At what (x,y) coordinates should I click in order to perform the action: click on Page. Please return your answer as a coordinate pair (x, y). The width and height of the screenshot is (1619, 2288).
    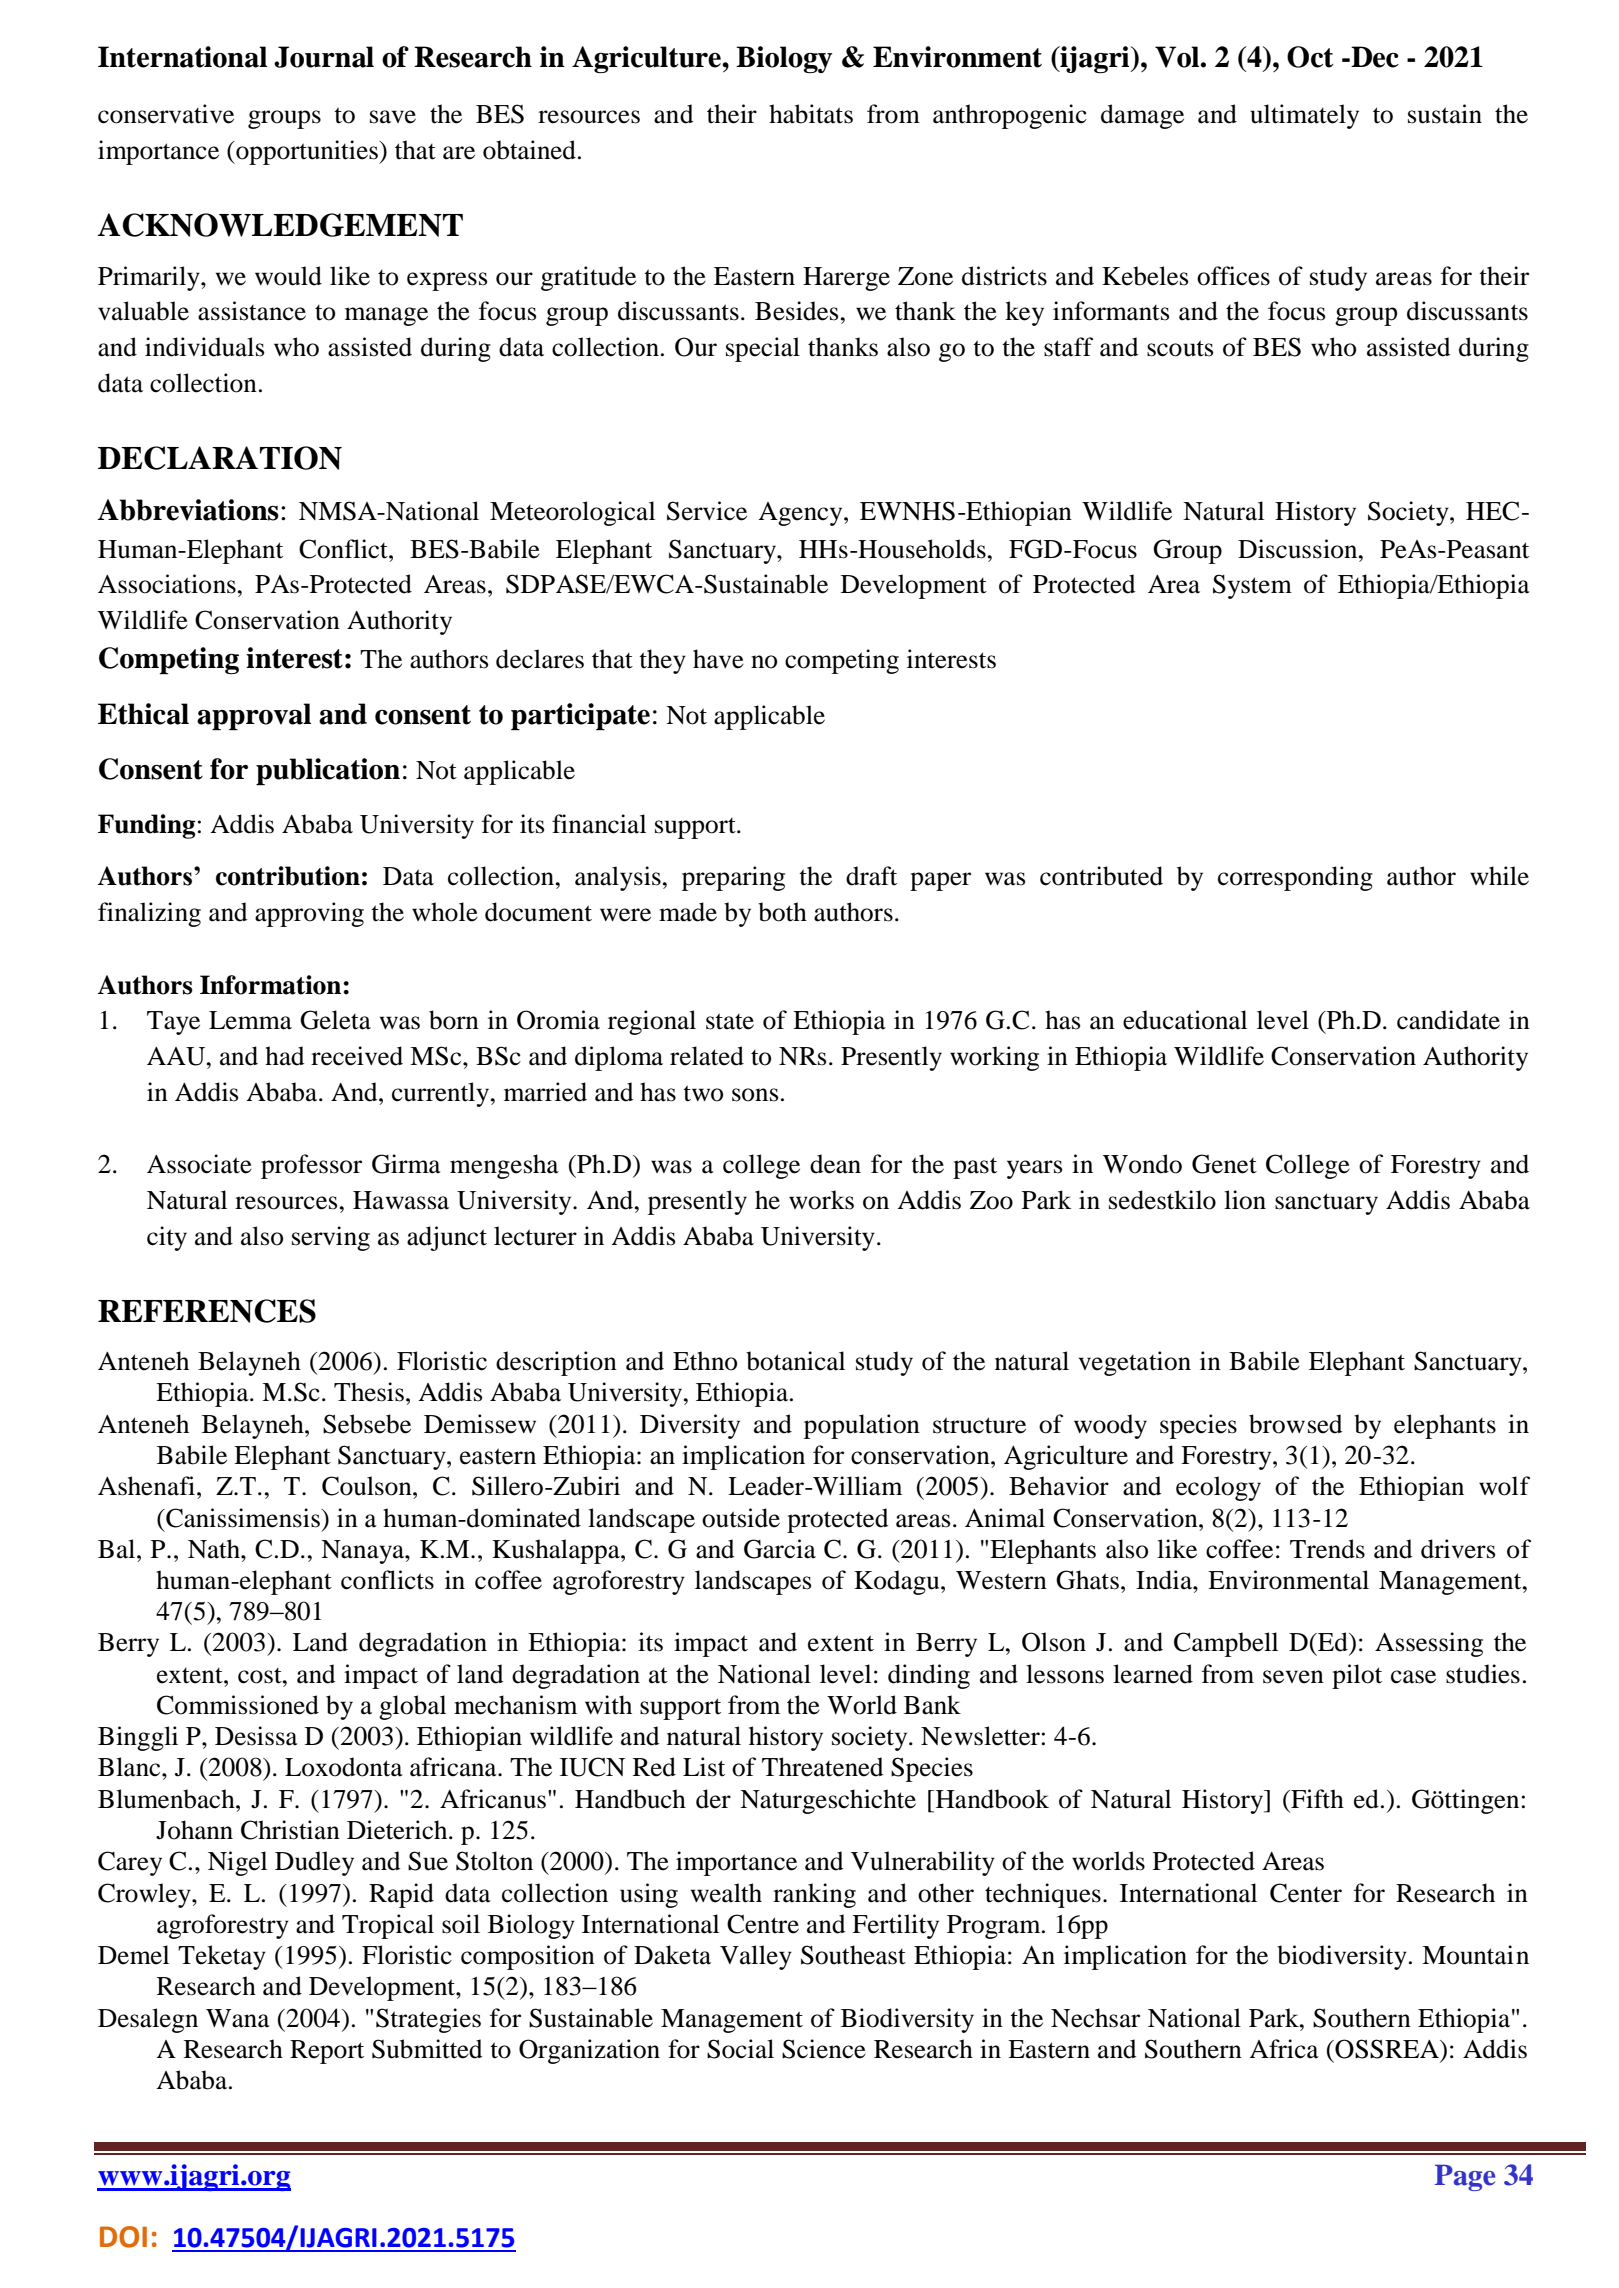
    Looking at the image, I should click on (1465, 2178).
